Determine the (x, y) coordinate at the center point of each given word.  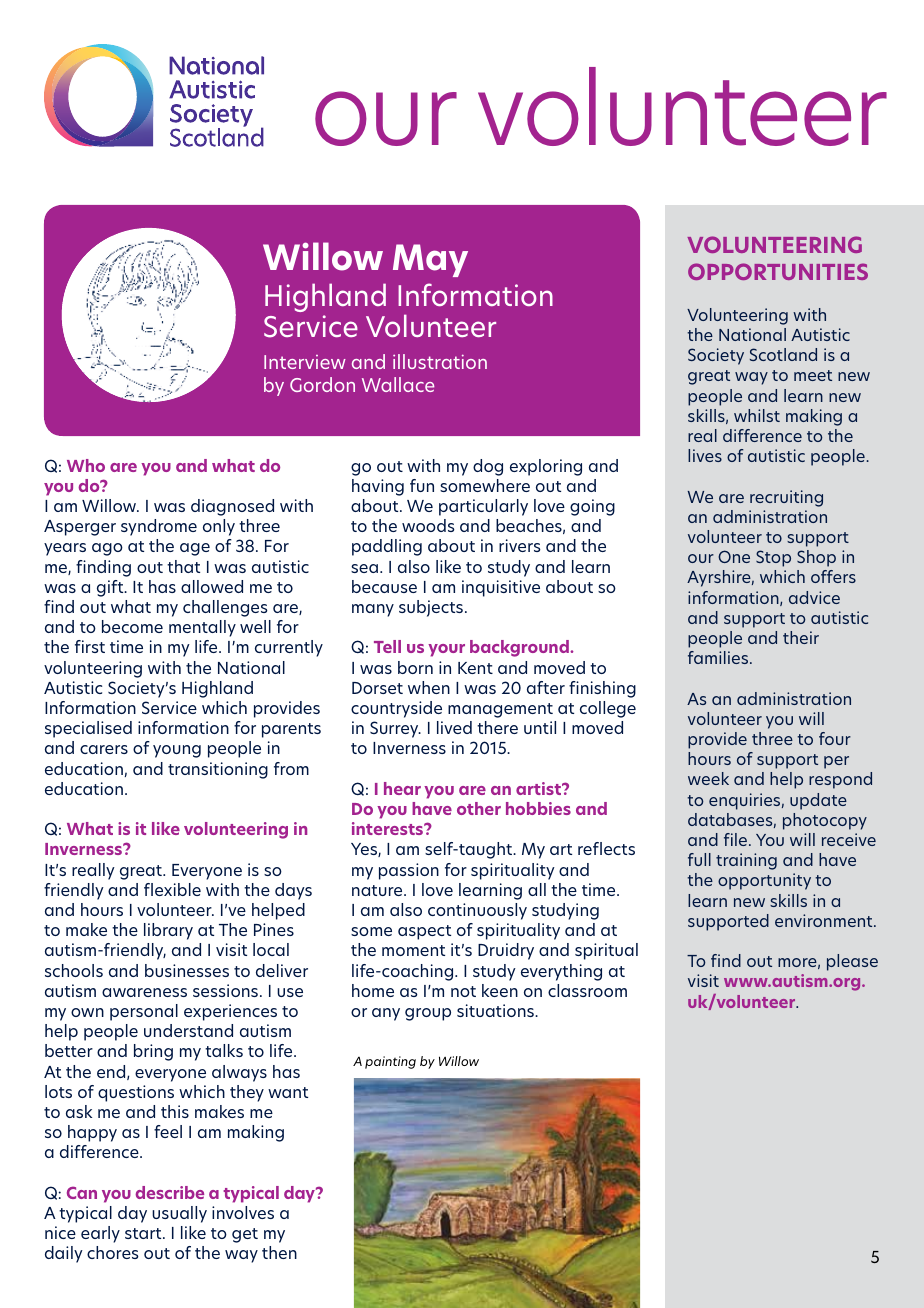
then (279, 1252)
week (708, 778)
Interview (305, 362)
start (144, 1233)
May (430, 260)
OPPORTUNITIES (778, 271)
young (177, 751)
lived (454, 727)
